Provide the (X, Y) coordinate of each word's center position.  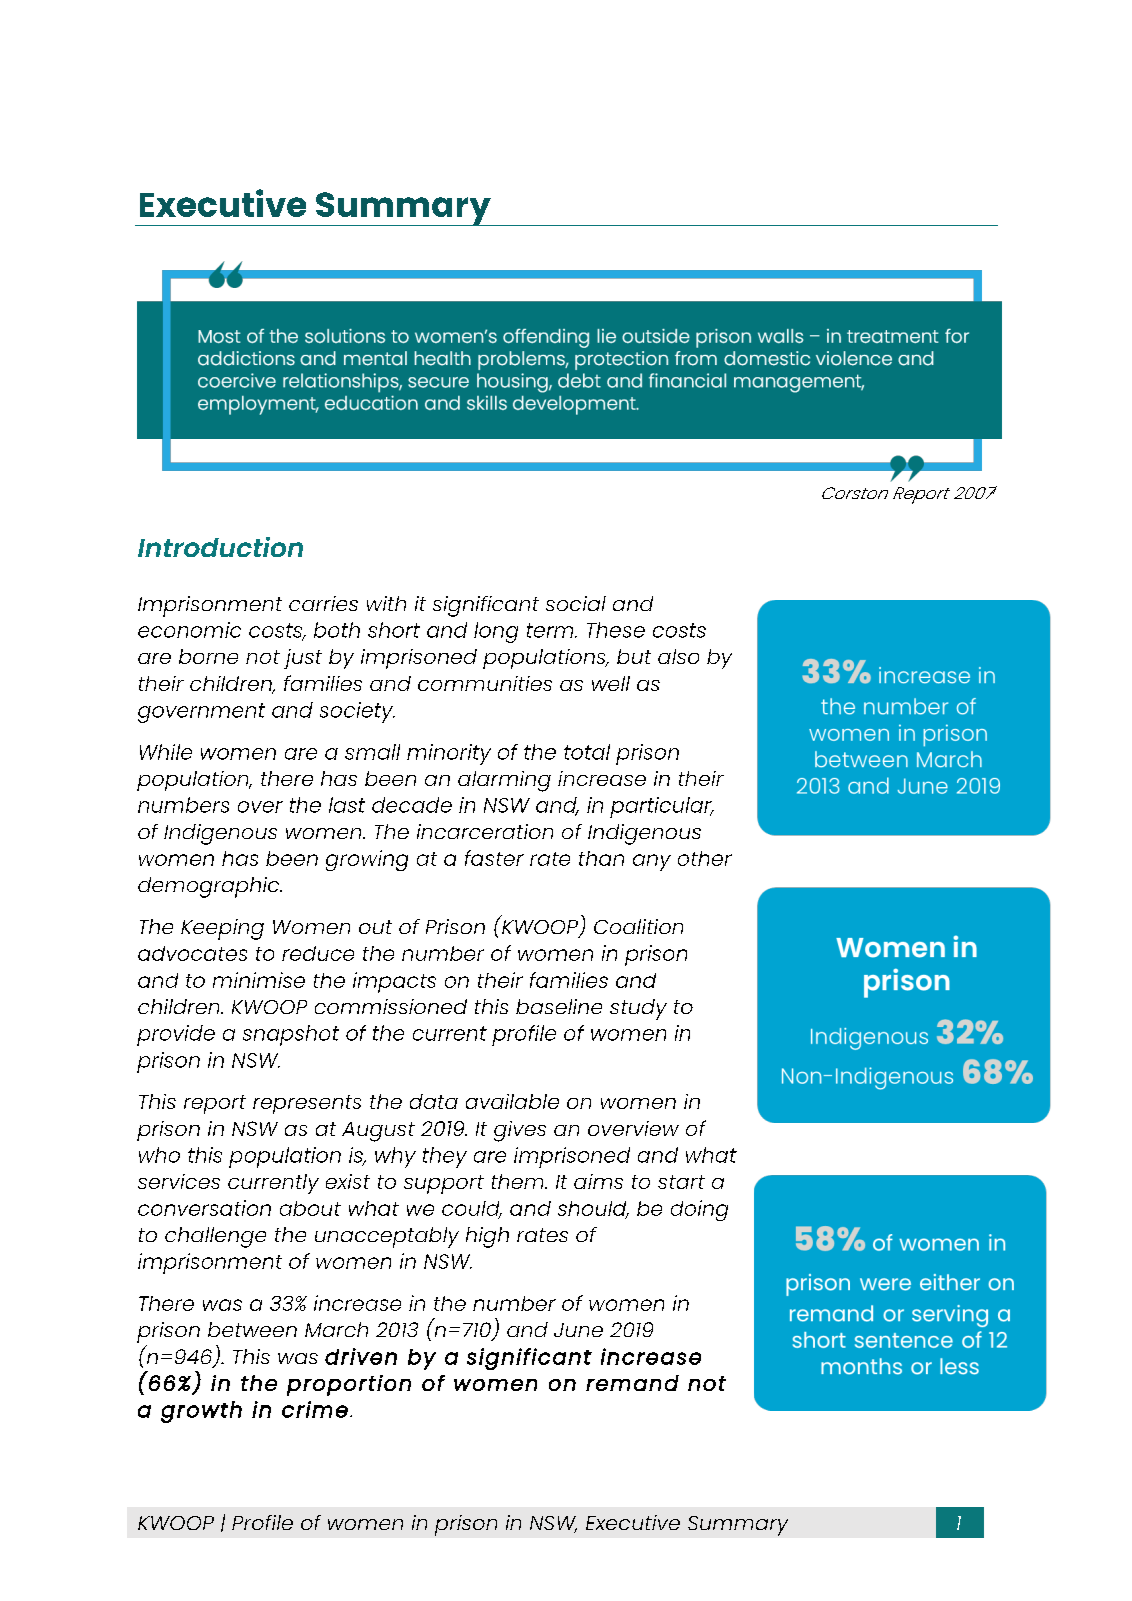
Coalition (638, 926)
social (576, 603)
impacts (394, 982)
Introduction (220, 547)
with (386, 603)
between (252, 1329)
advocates (192, 953)
